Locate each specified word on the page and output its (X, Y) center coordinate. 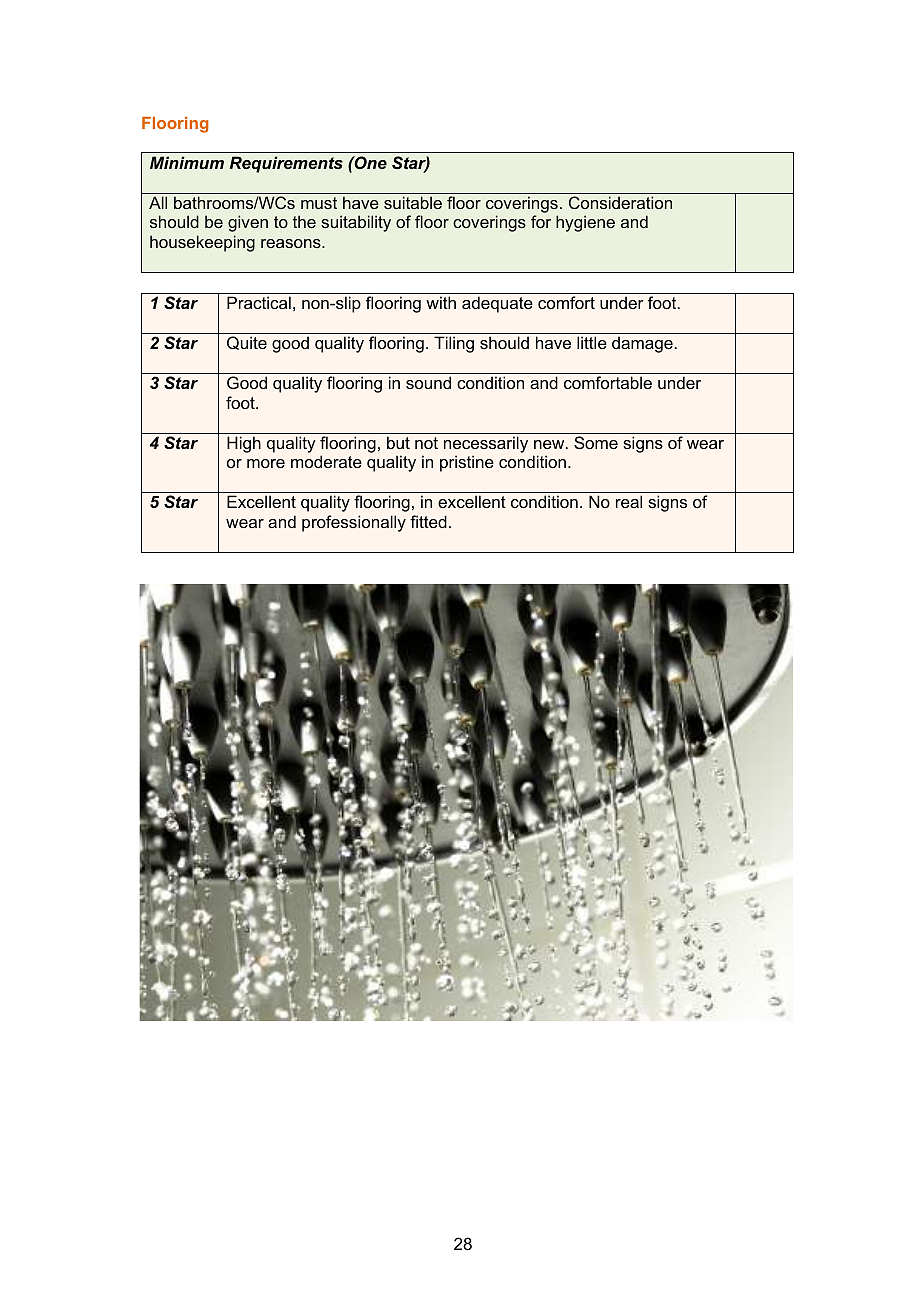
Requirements (286, 164)
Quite (247, 343)
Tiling (454, 344)
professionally (354, 523)
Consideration (620, 202)
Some (596, 442)
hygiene (585, 223)
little (592, 342)
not (426, 443)
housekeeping (202, 243)
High (244, 444)
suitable (413, 202)
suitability (356, 223)
